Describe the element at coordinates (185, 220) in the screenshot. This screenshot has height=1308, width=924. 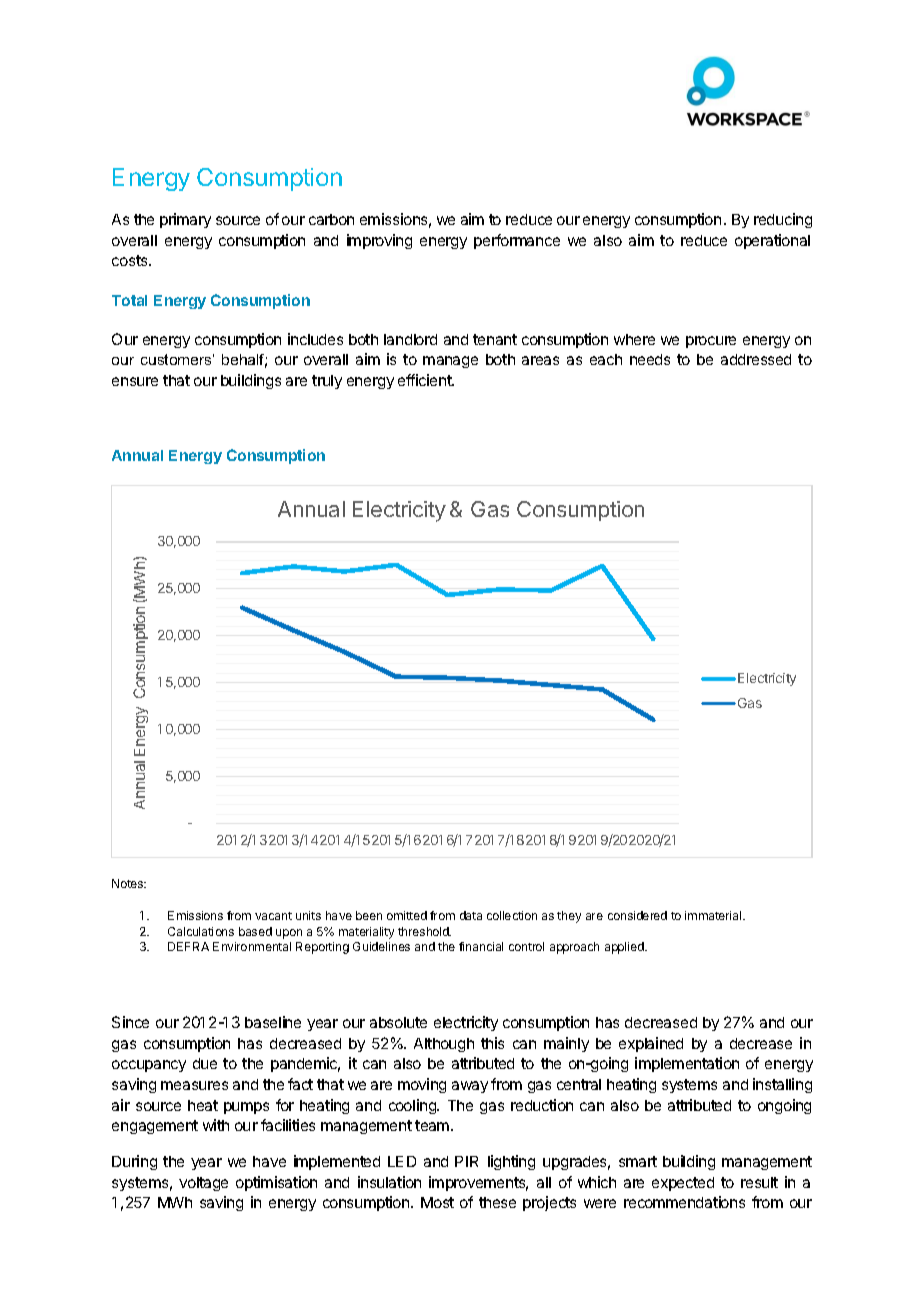
I see `primary` at that location.
